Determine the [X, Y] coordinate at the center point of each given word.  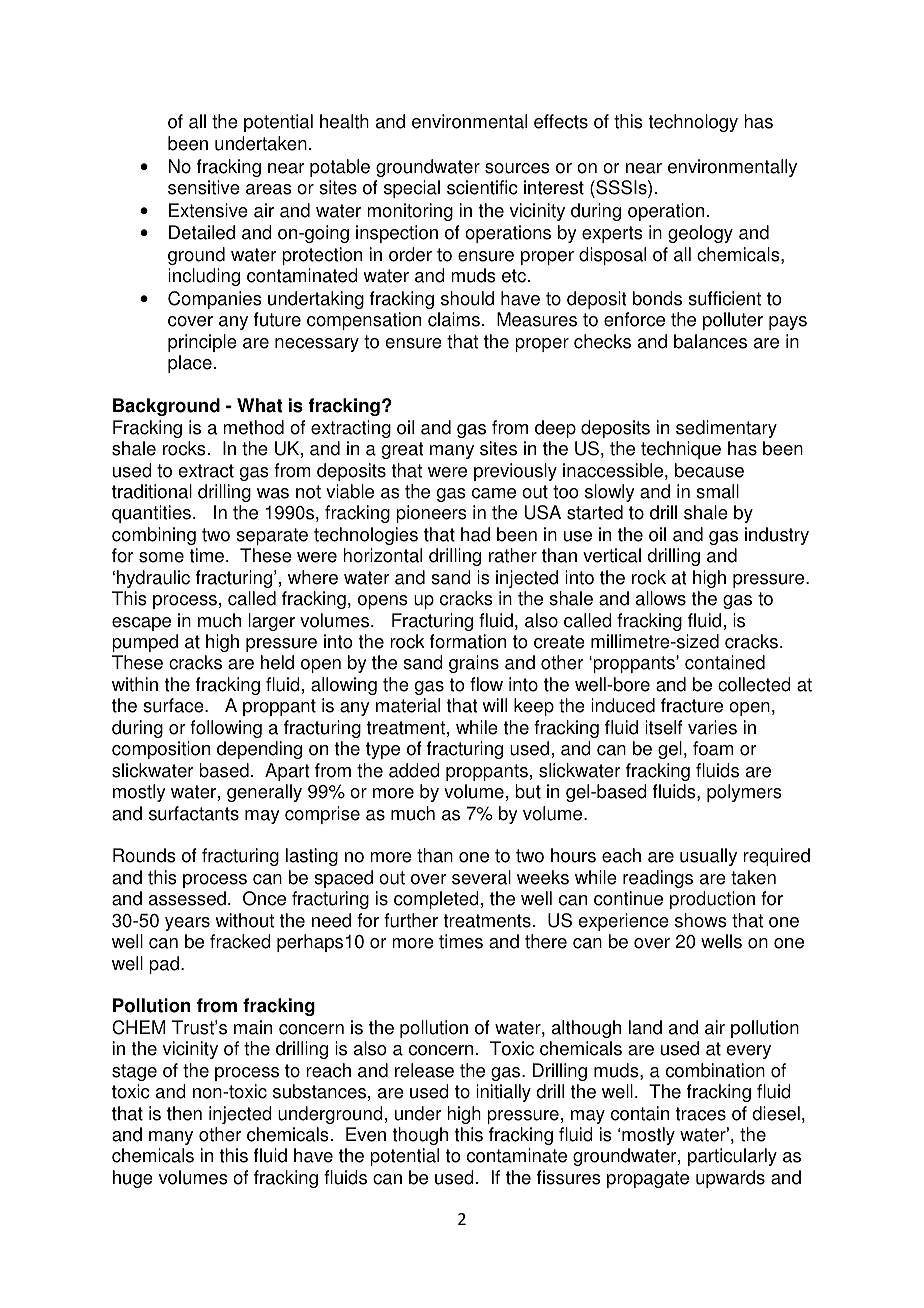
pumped [145, 643]
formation [468, 641]
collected [754, 684]
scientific [482, 187]
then [184, 1113]
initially [503, 1093]
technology [693, 123]
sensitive [204, 187]
